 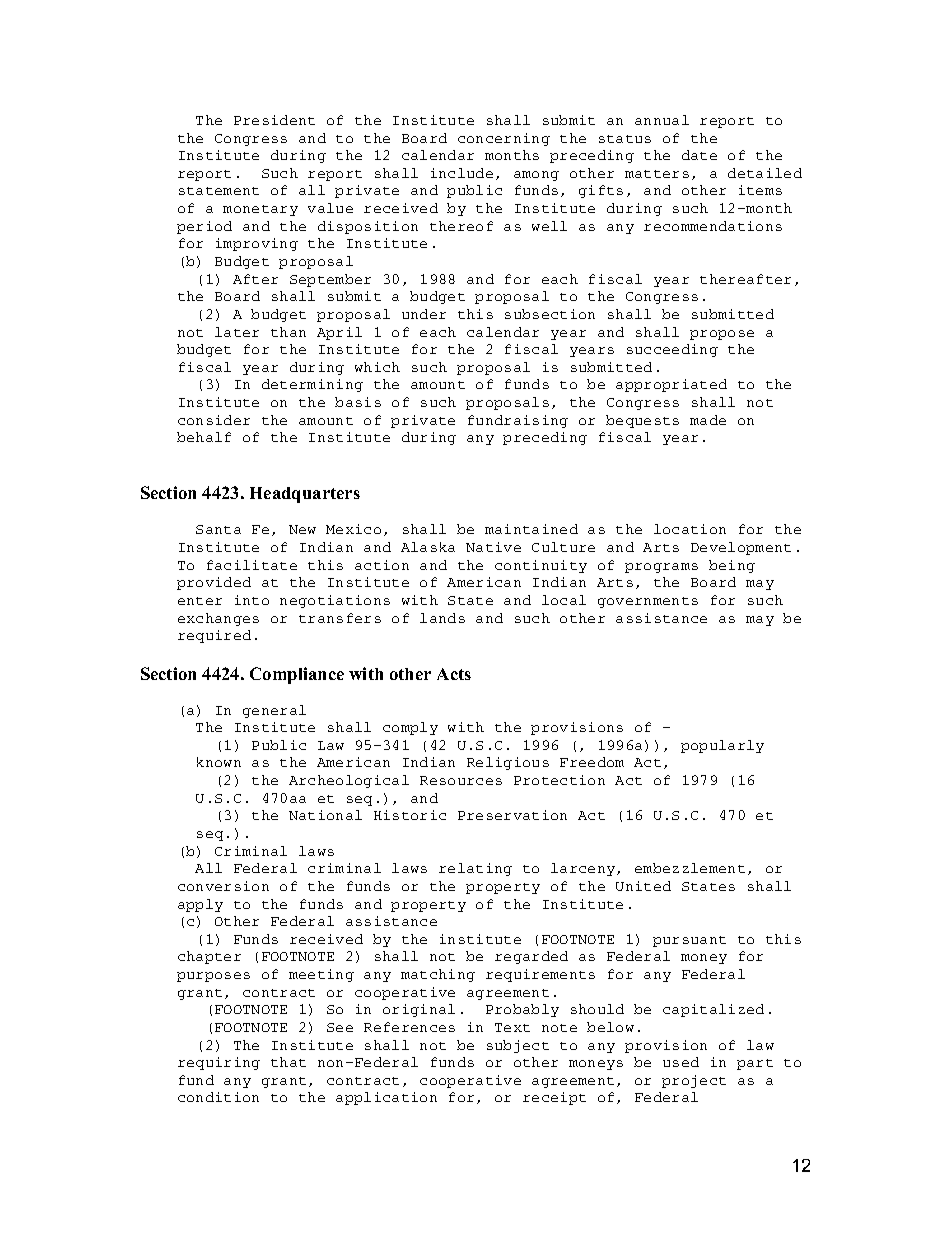 I want to click on date, so click(x=699, y=155).
